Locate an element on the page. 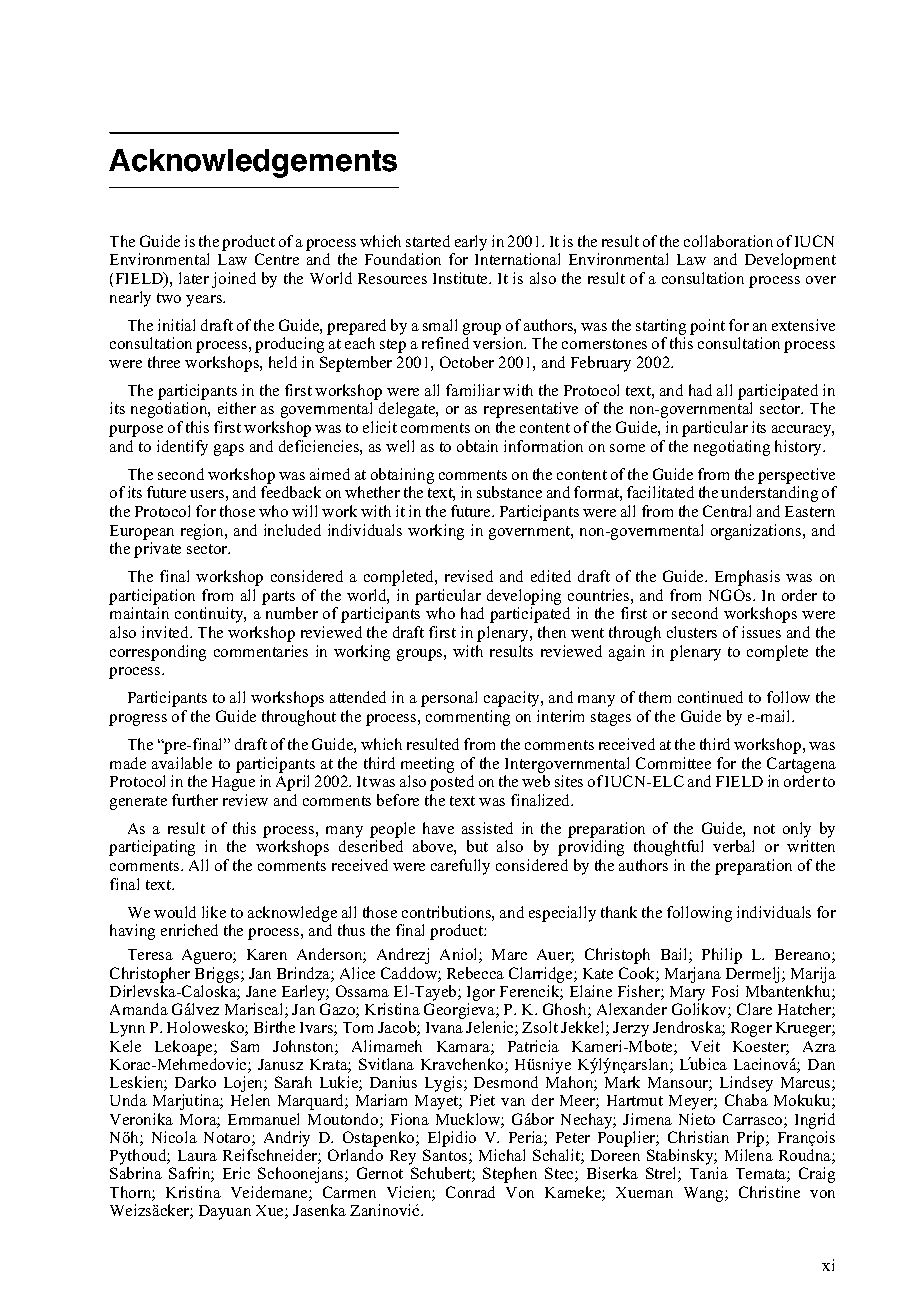  Rebecca is located at coordinates (475, 973).
